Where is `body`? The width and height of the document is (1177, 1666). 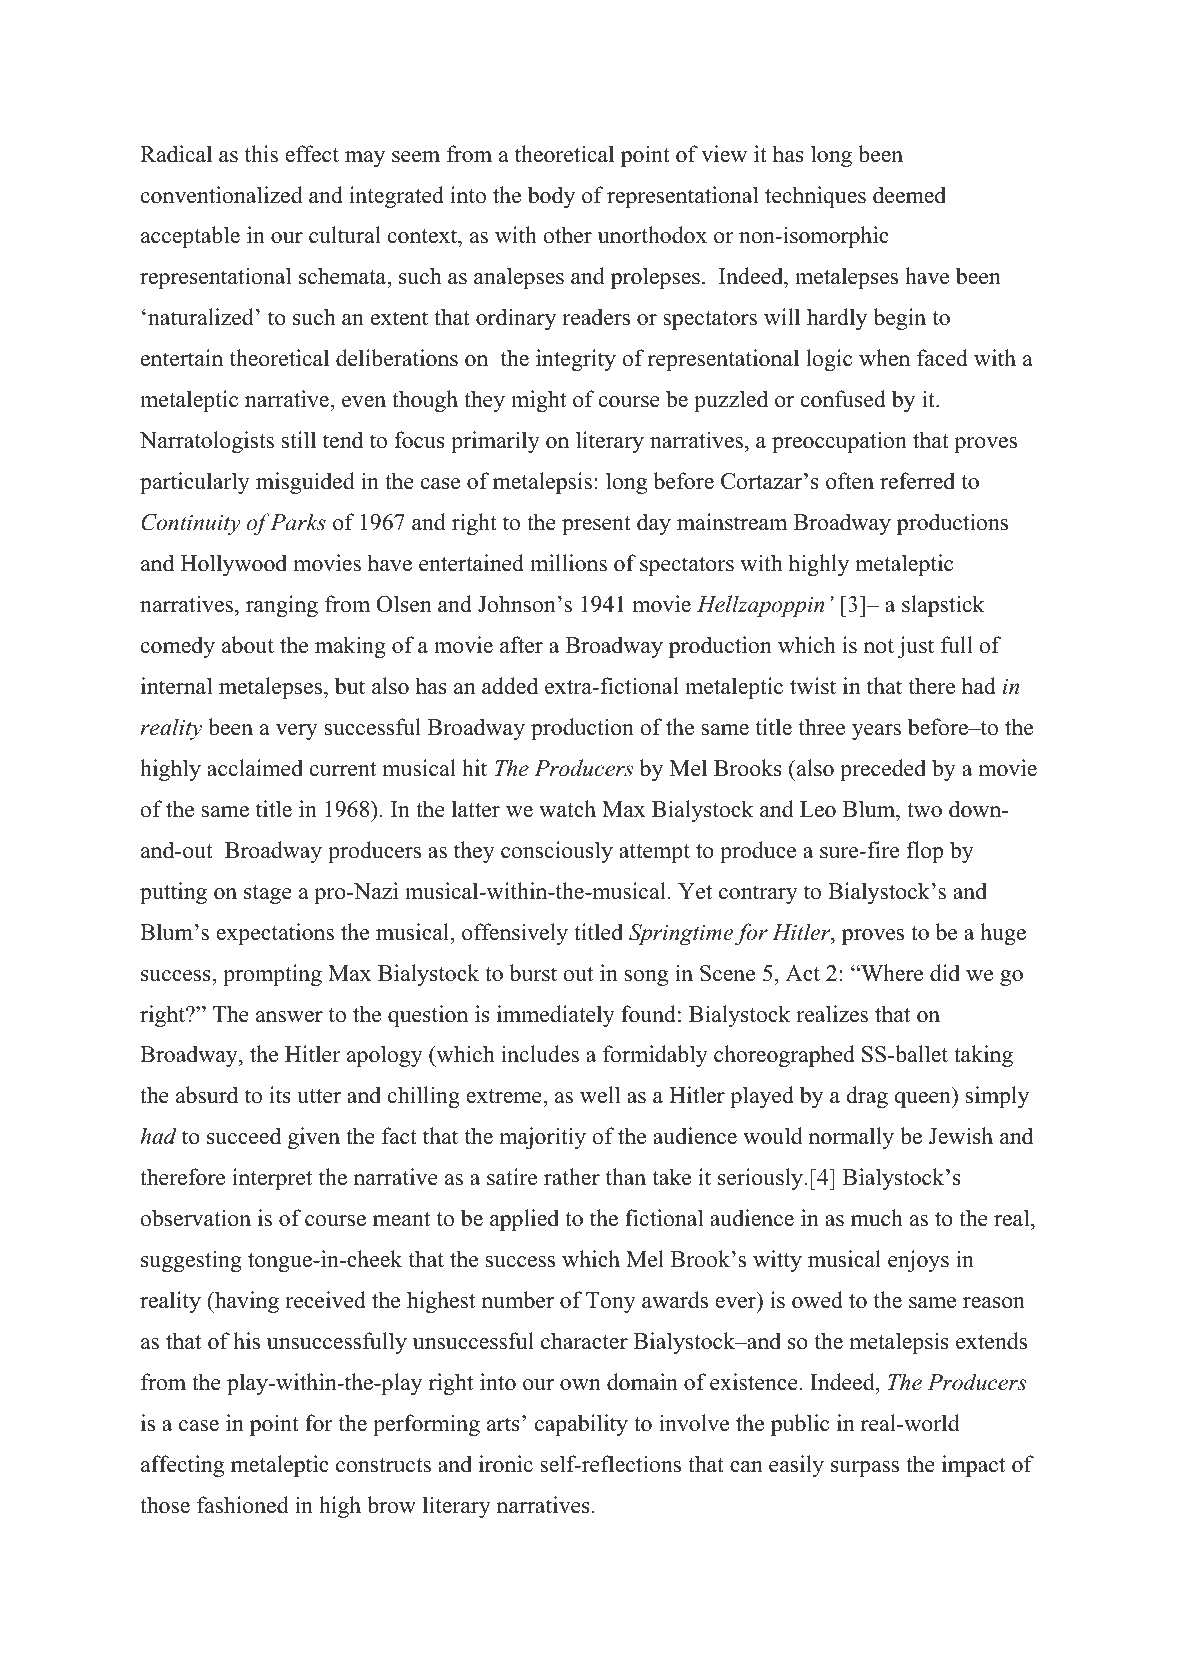 body is located at coordinates (551, 197).
